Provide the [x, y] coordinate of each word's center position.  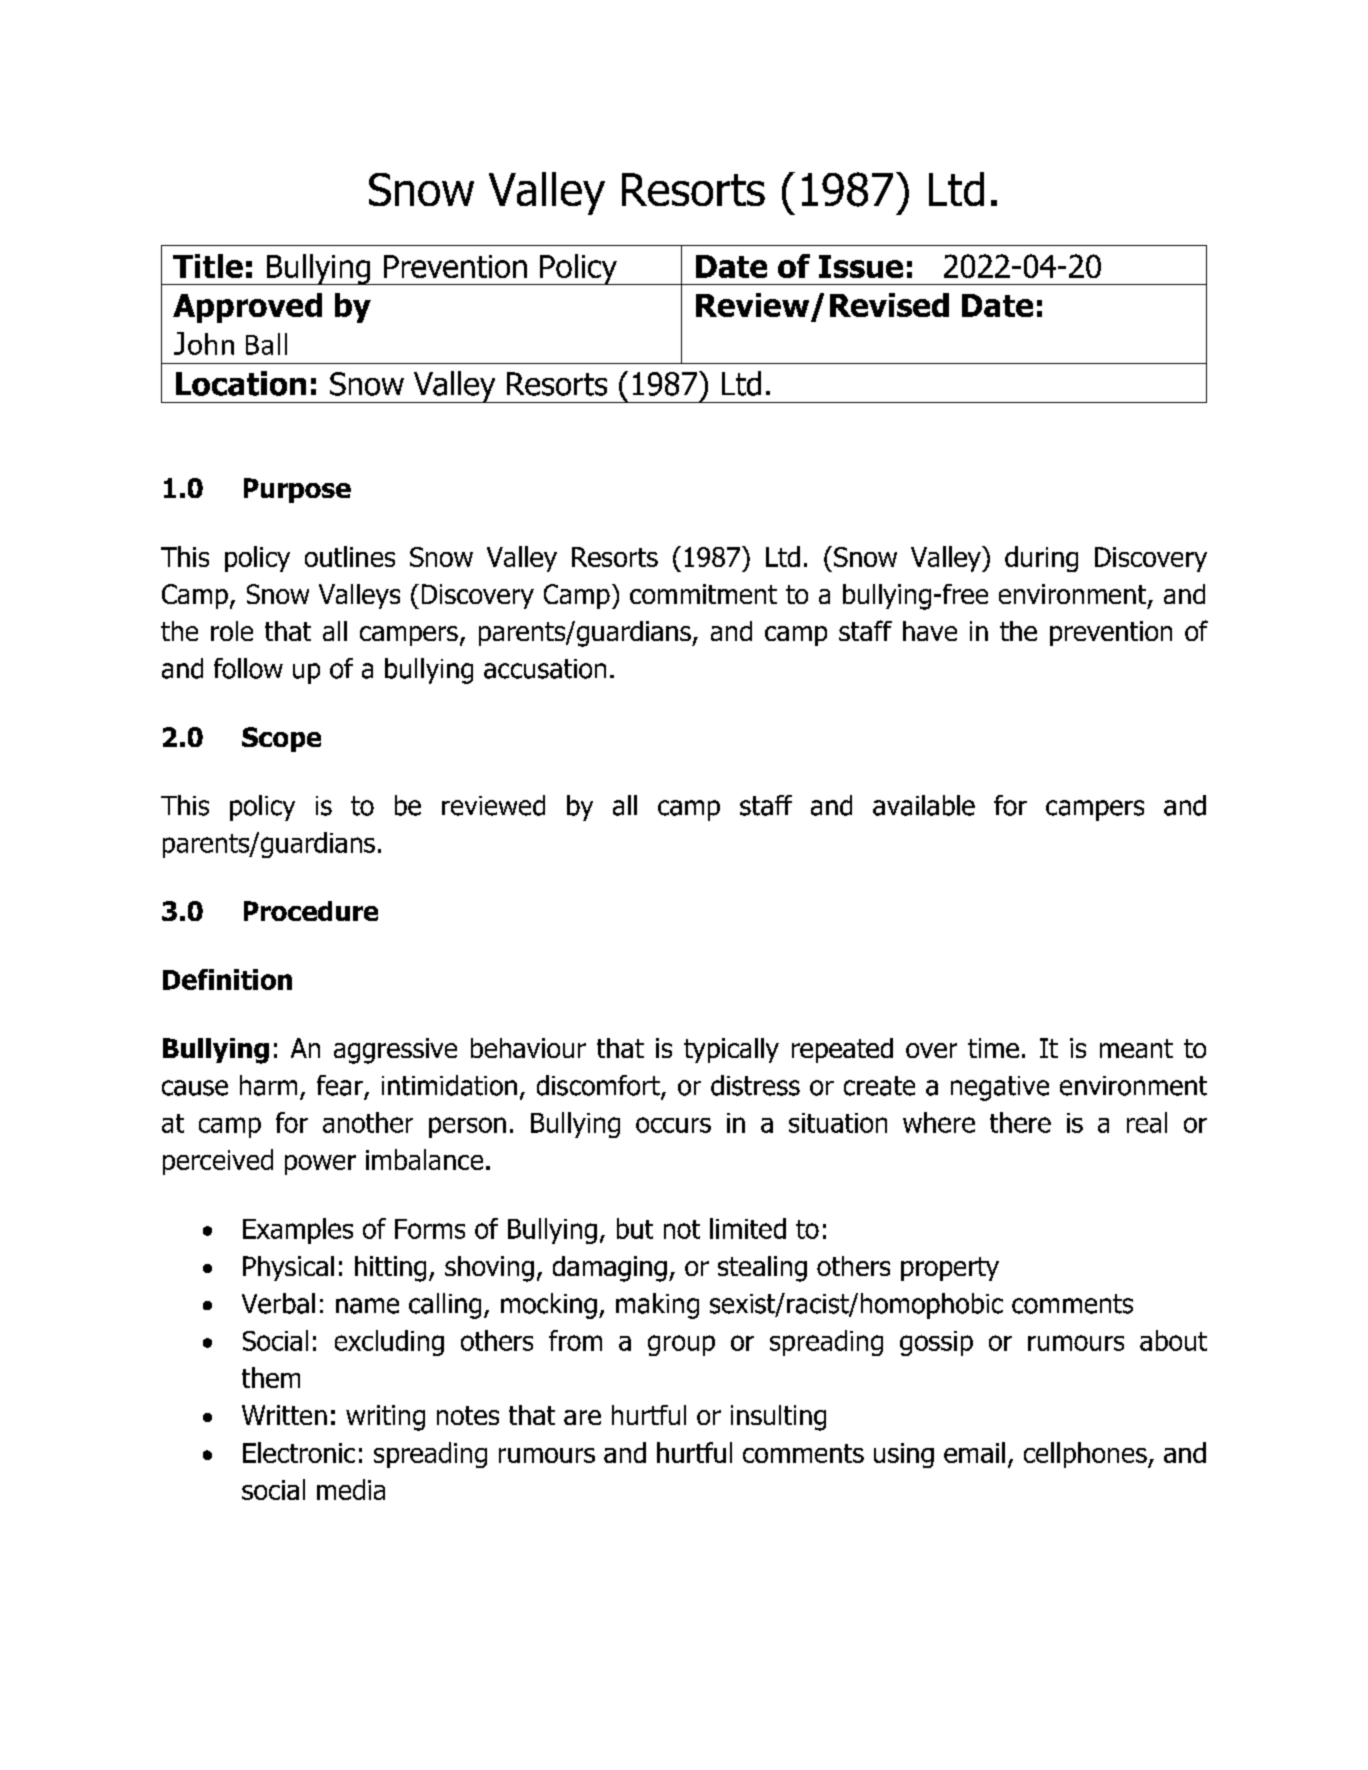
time [993, 1048]
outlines [350, 556]
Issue [861, 266]
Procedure [311, 911]
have [930, 631]
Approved [247, 308]
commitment [703, 594]
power [320, 1165]
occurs [673, 1125]
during [1041, 559]
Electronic [299, 1452]
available [924, 805]
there [1020, 1122]
